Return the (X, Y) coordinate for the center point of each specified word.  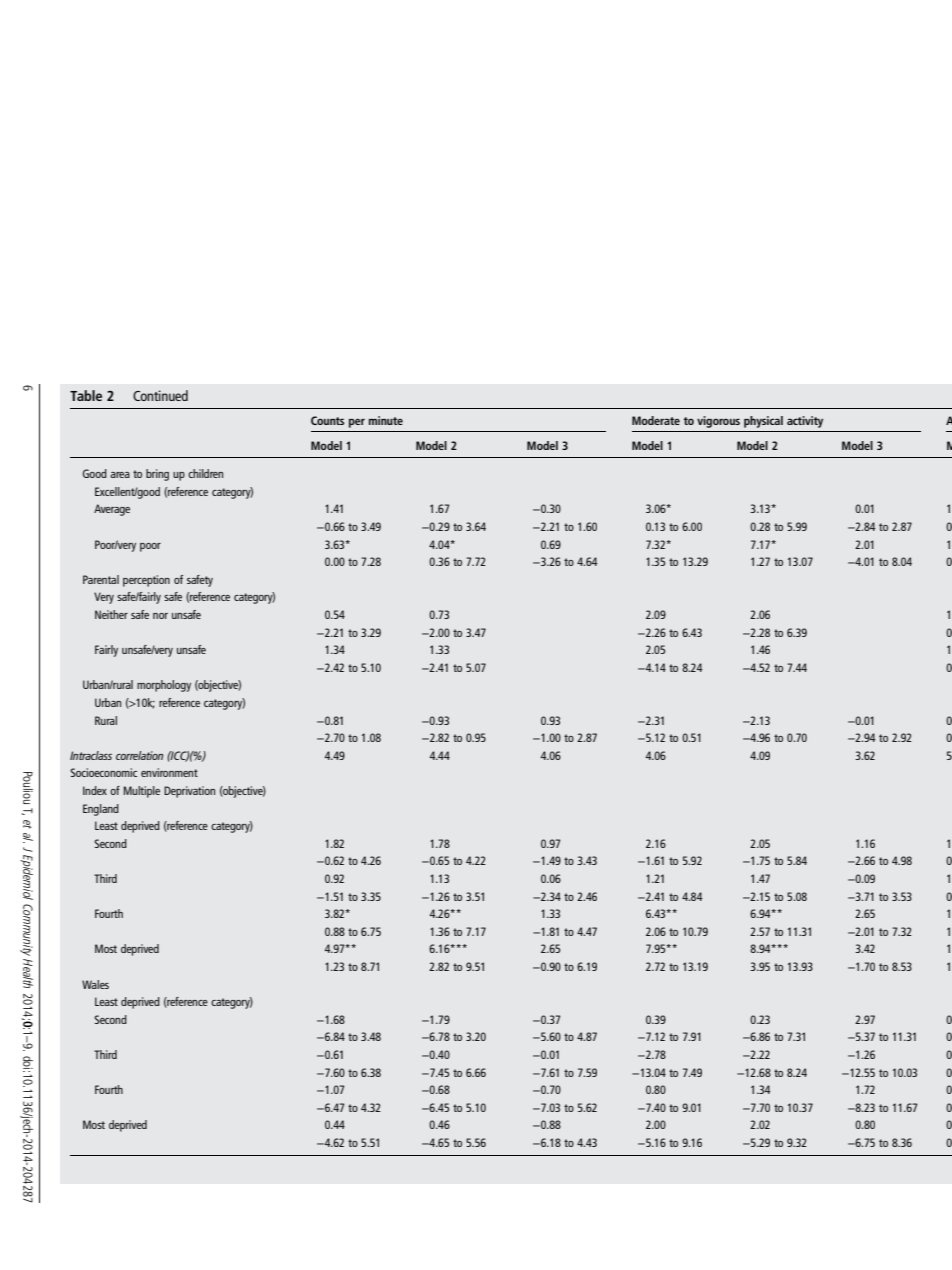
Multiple (142, 792)
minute (386, 420)
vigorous (718, 422)
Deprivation (189, 792)
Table (86, 395)
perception (146, 581)
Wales (95, 984)
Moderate (656, 420)
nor (160, 616)
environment (169, 772)
